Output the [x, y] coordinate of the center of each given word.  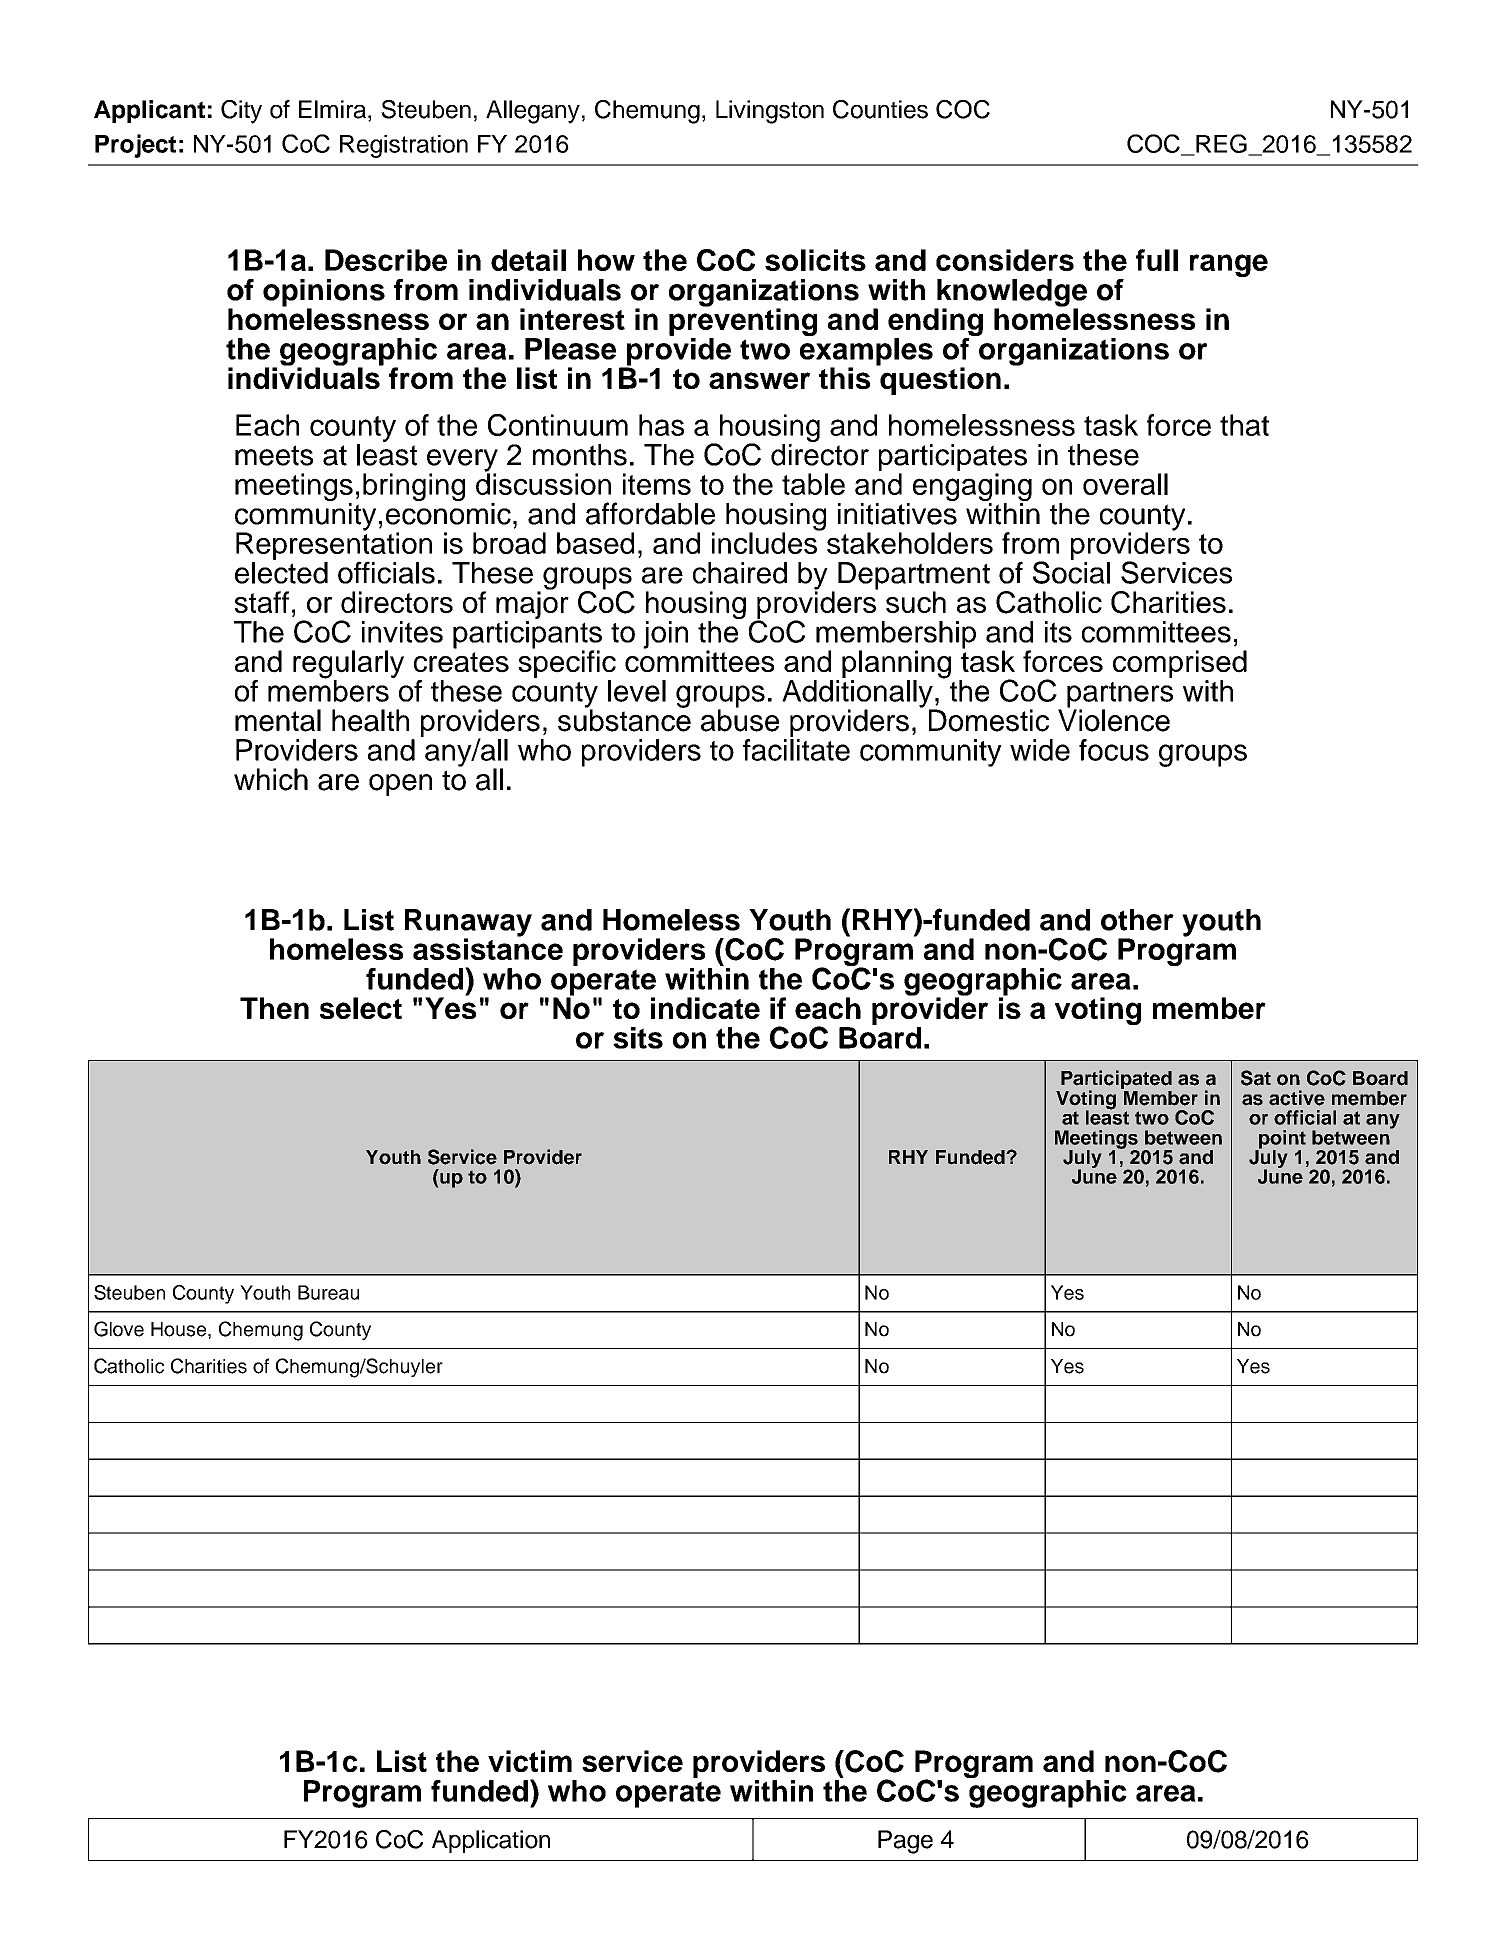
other [1137, 920]
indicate [705, 1008]
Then [274, 1008]
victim [530, 1761]
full [1157, 260]
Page [905, 1842]
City [241, 112]
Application [491, 1841]
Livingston [770, 112]
